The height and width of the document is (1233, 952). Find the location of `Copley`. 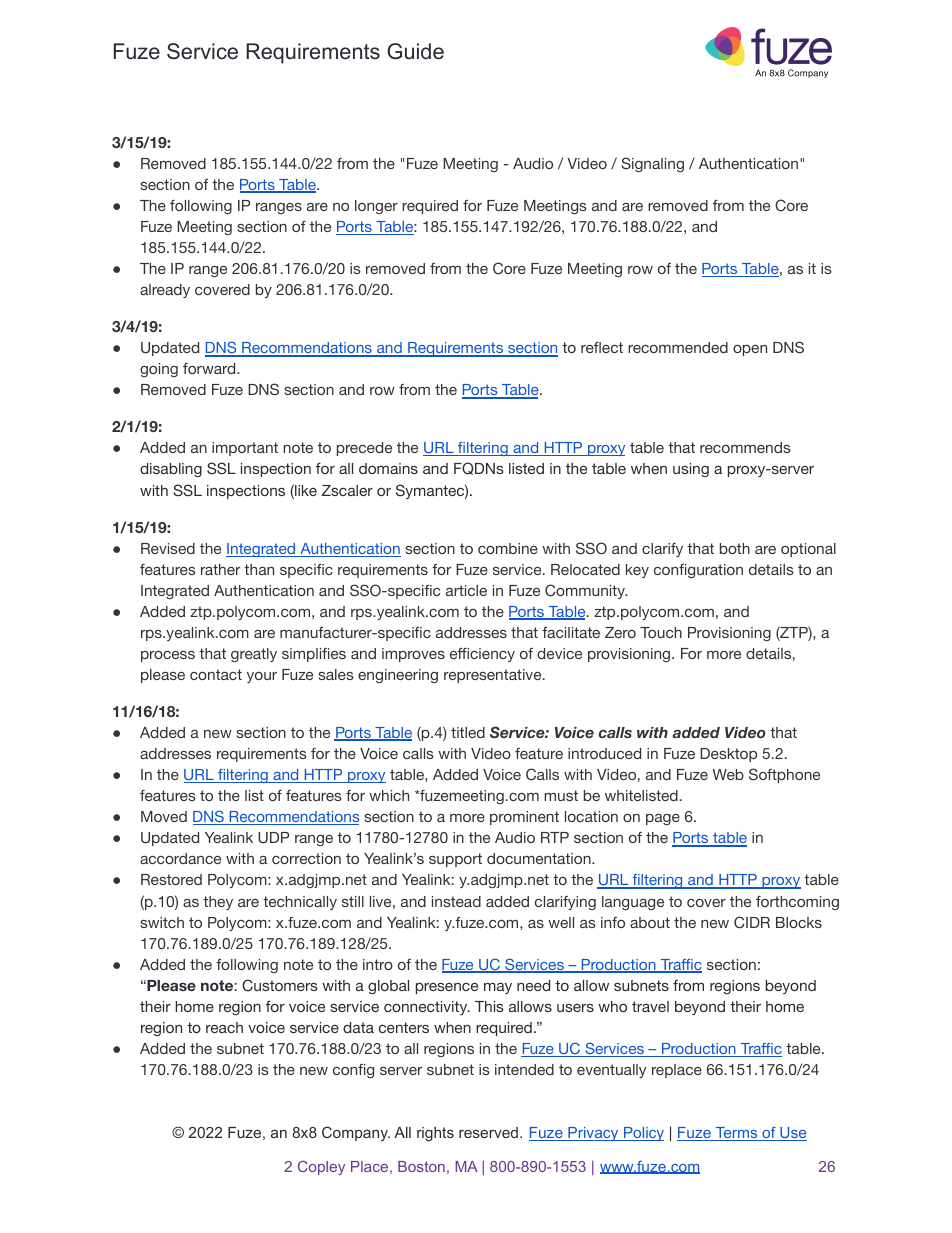

Copley is located at coordinates (321, 1168).
